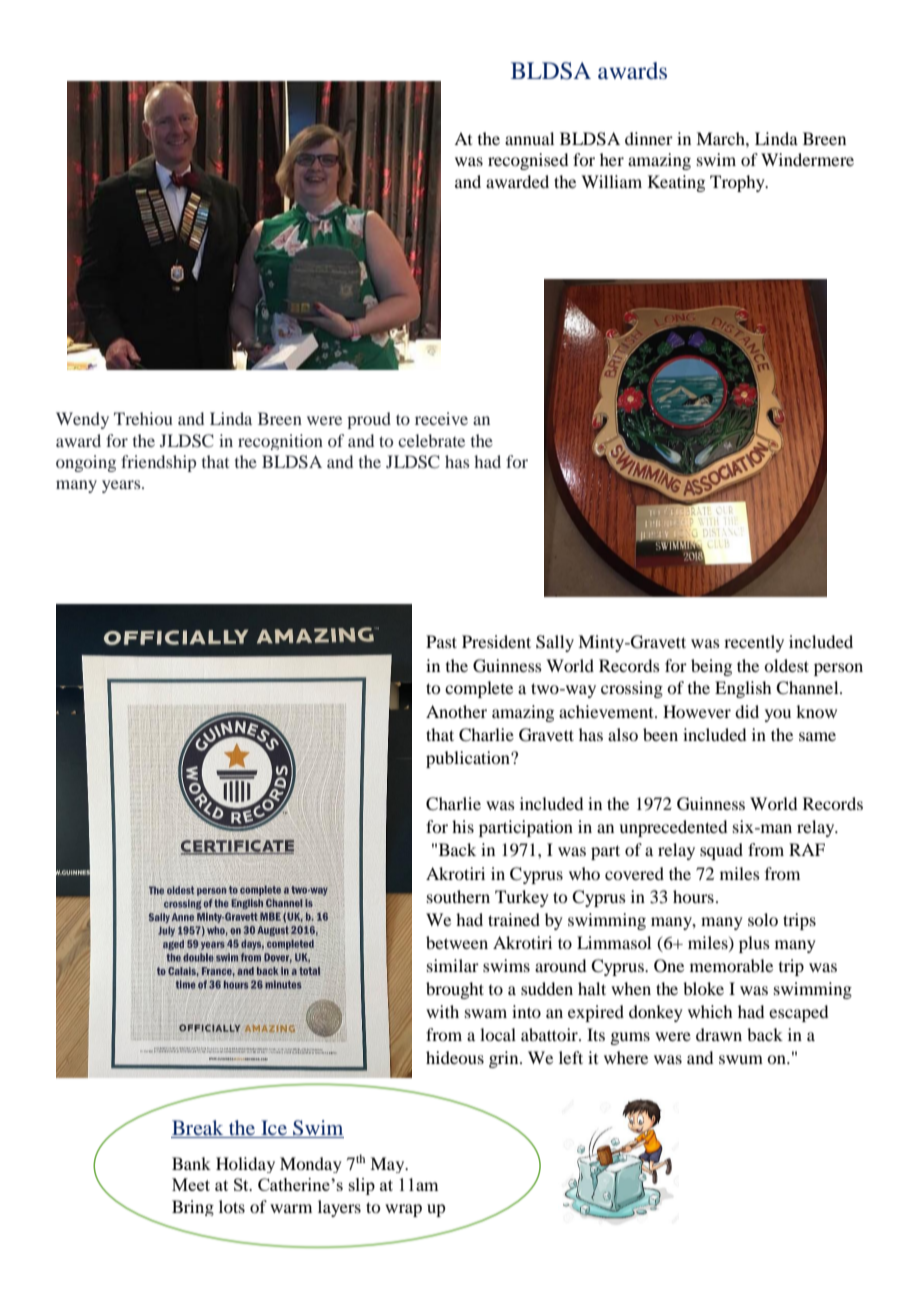 Image resolution: width=924 pixels, height=1307 pixels. I want to click on celebrate, so click(431, 440).
